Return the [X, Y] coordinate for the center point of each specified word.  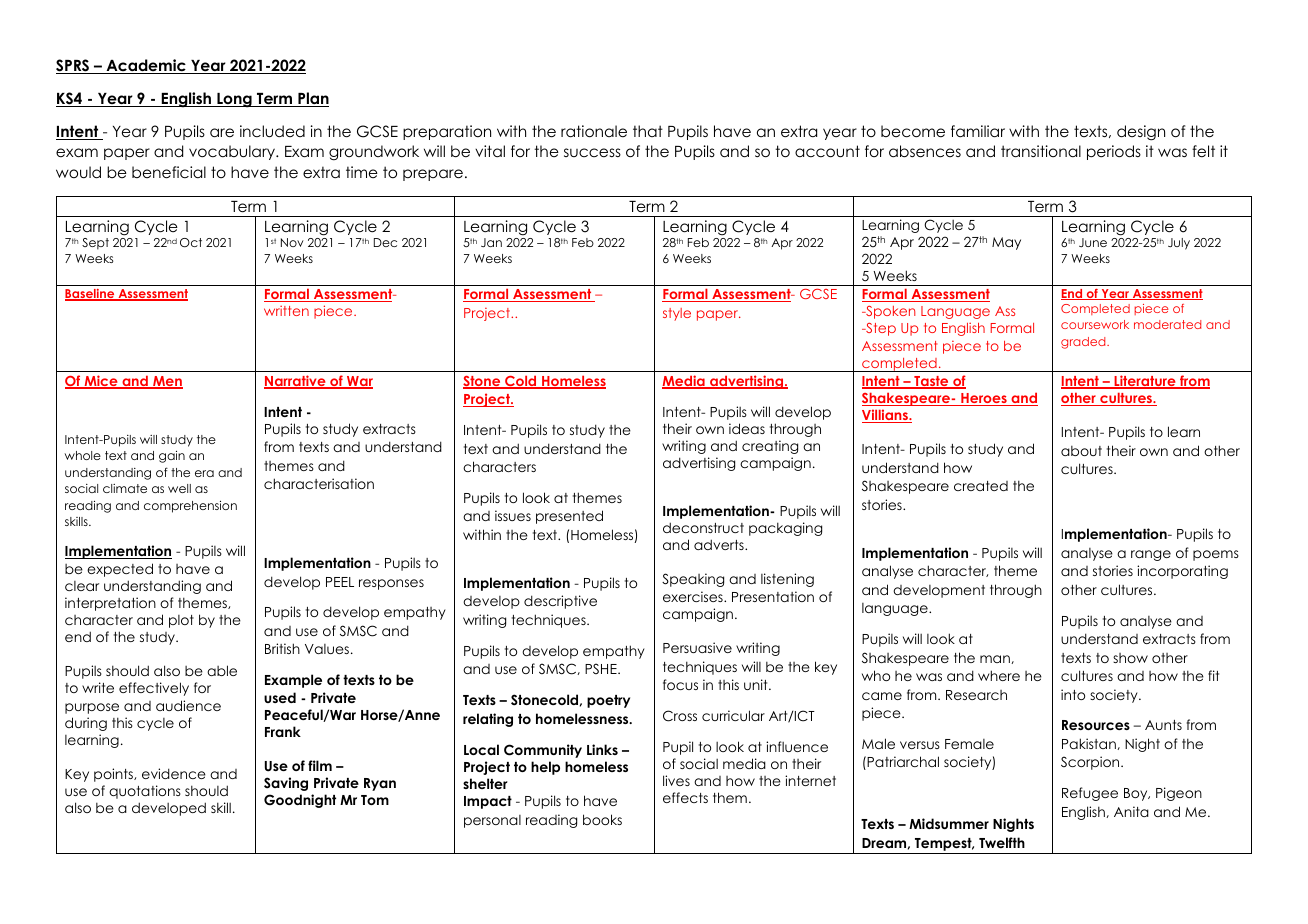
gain [172, 456]
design [1141, 133]
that [648, 131]
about [1081, 451]
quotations [145, 792]
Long [234, 100]
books [602, 819]
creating [770, 447]
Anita [1131, 811]
